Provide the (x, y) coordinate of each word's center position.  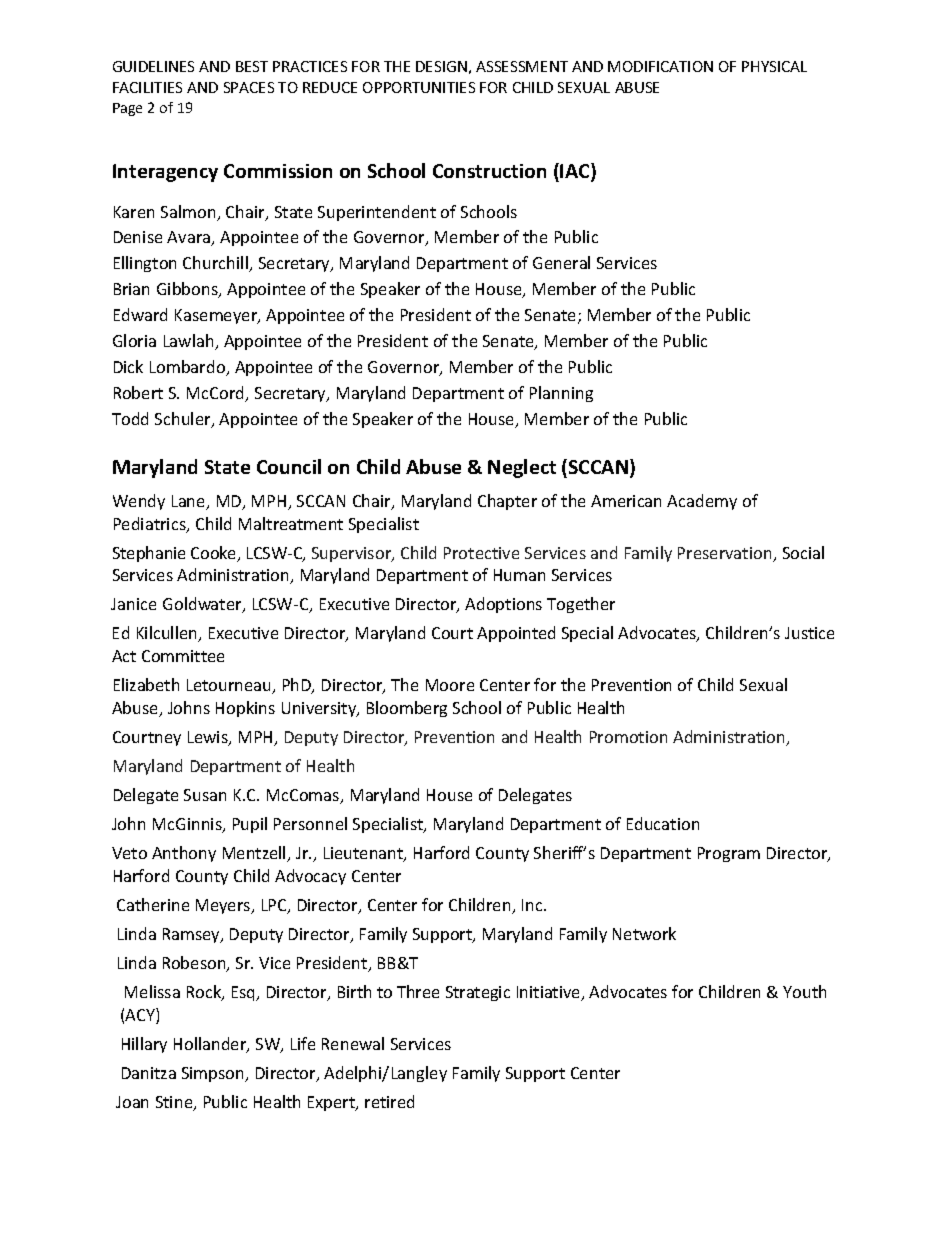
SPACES (249, 87)
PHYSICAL (774, 66)
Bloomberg (407, 709)
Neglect (522, 468)
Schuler (184, 420)
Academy (702, 502)
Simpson (214, 1074)
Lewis (209, 738)
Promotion (628, 737)
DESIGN (441, 66)
